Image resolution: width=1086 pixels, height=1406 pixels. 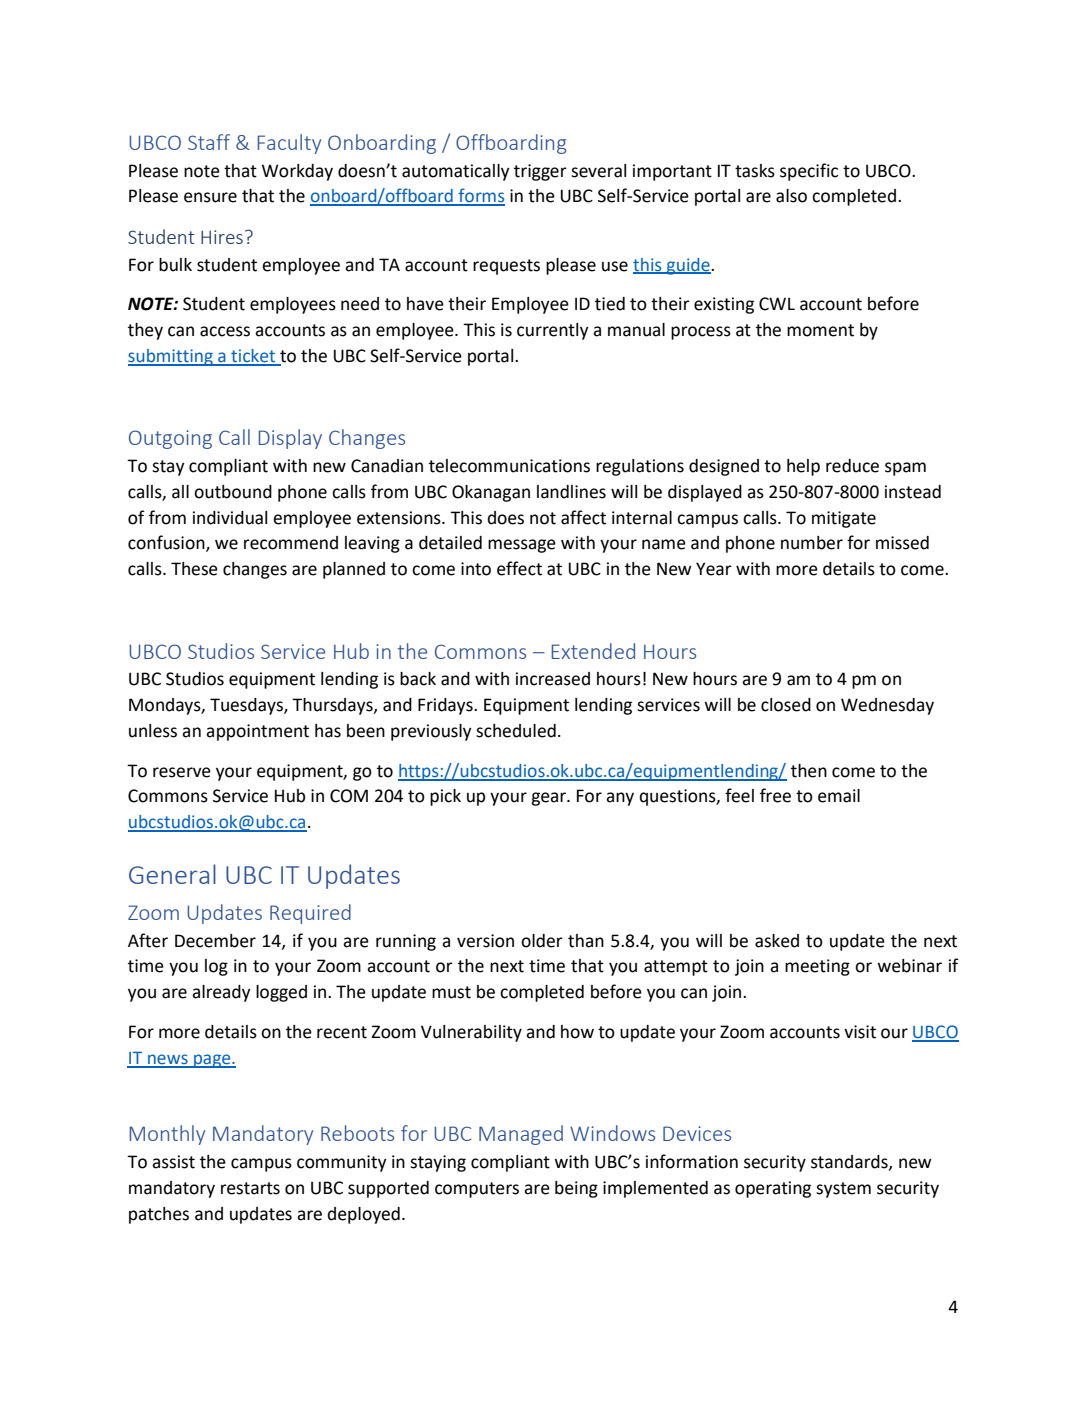 I want to click on restarts, so click(x=250, y=1188).
